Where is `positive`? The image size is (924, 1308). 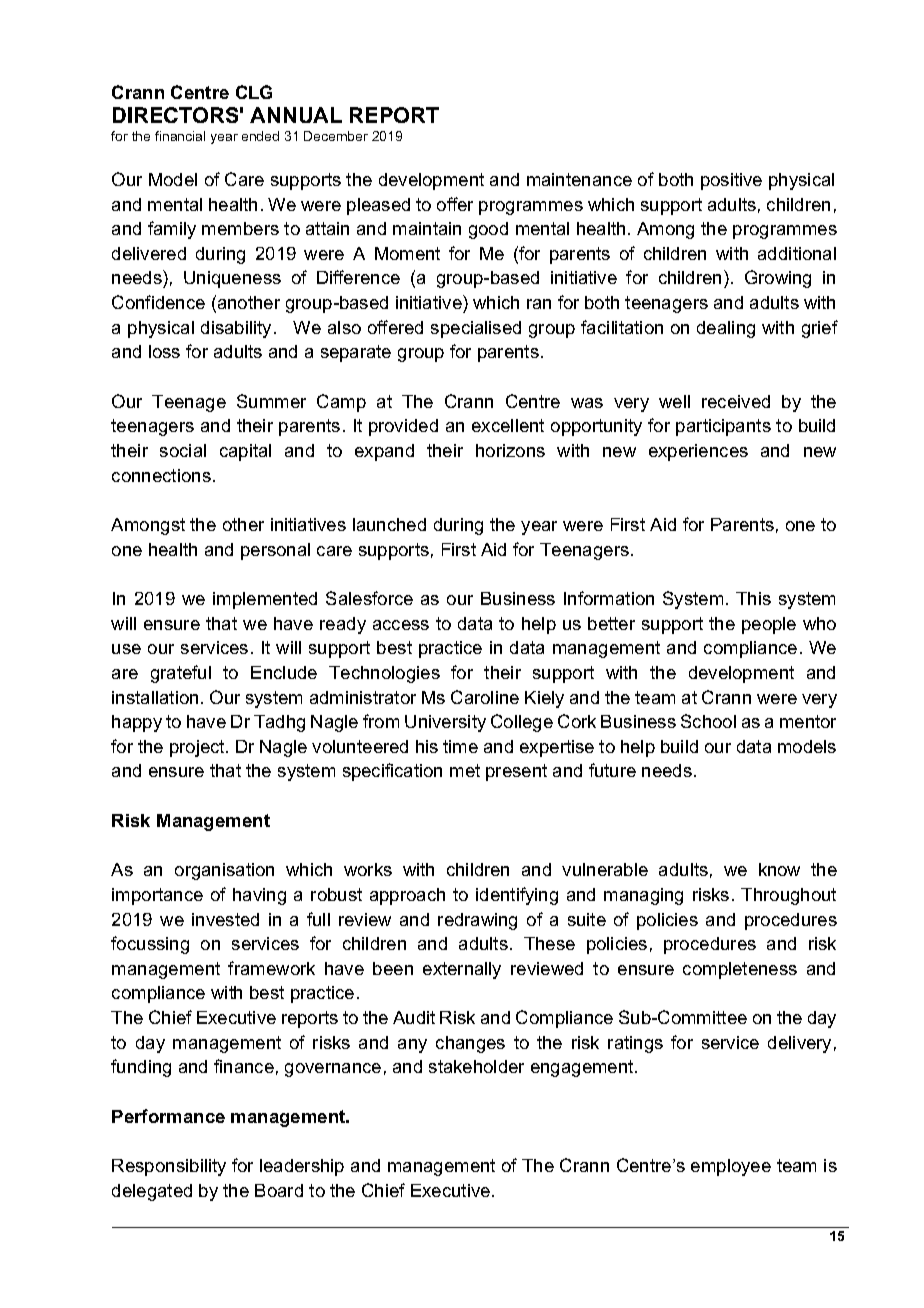 positive is located at coordinates (731, 181).
